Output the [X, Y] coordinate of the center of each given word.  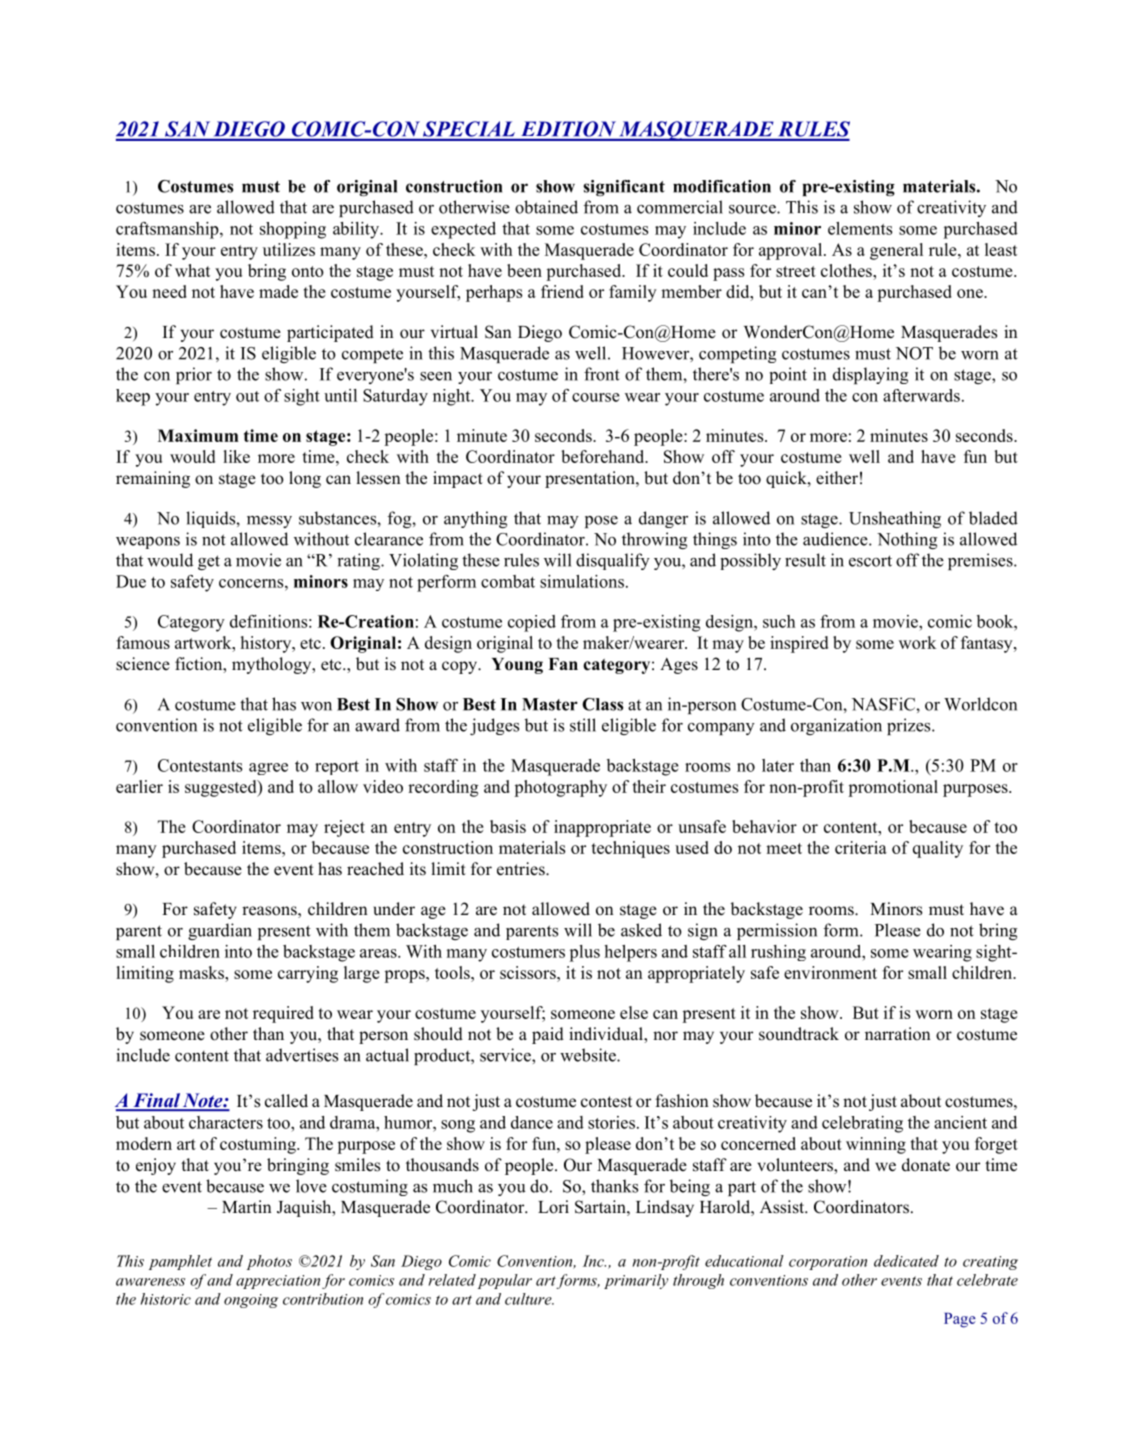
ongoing [251, 1301]
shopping [293, 230]
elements [860, 228]
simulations [582, 581]
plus [584, 953]
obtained [546, 207]
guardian [220, 931]
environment [830, 972]
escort [870, 561]
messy [269, 522]
